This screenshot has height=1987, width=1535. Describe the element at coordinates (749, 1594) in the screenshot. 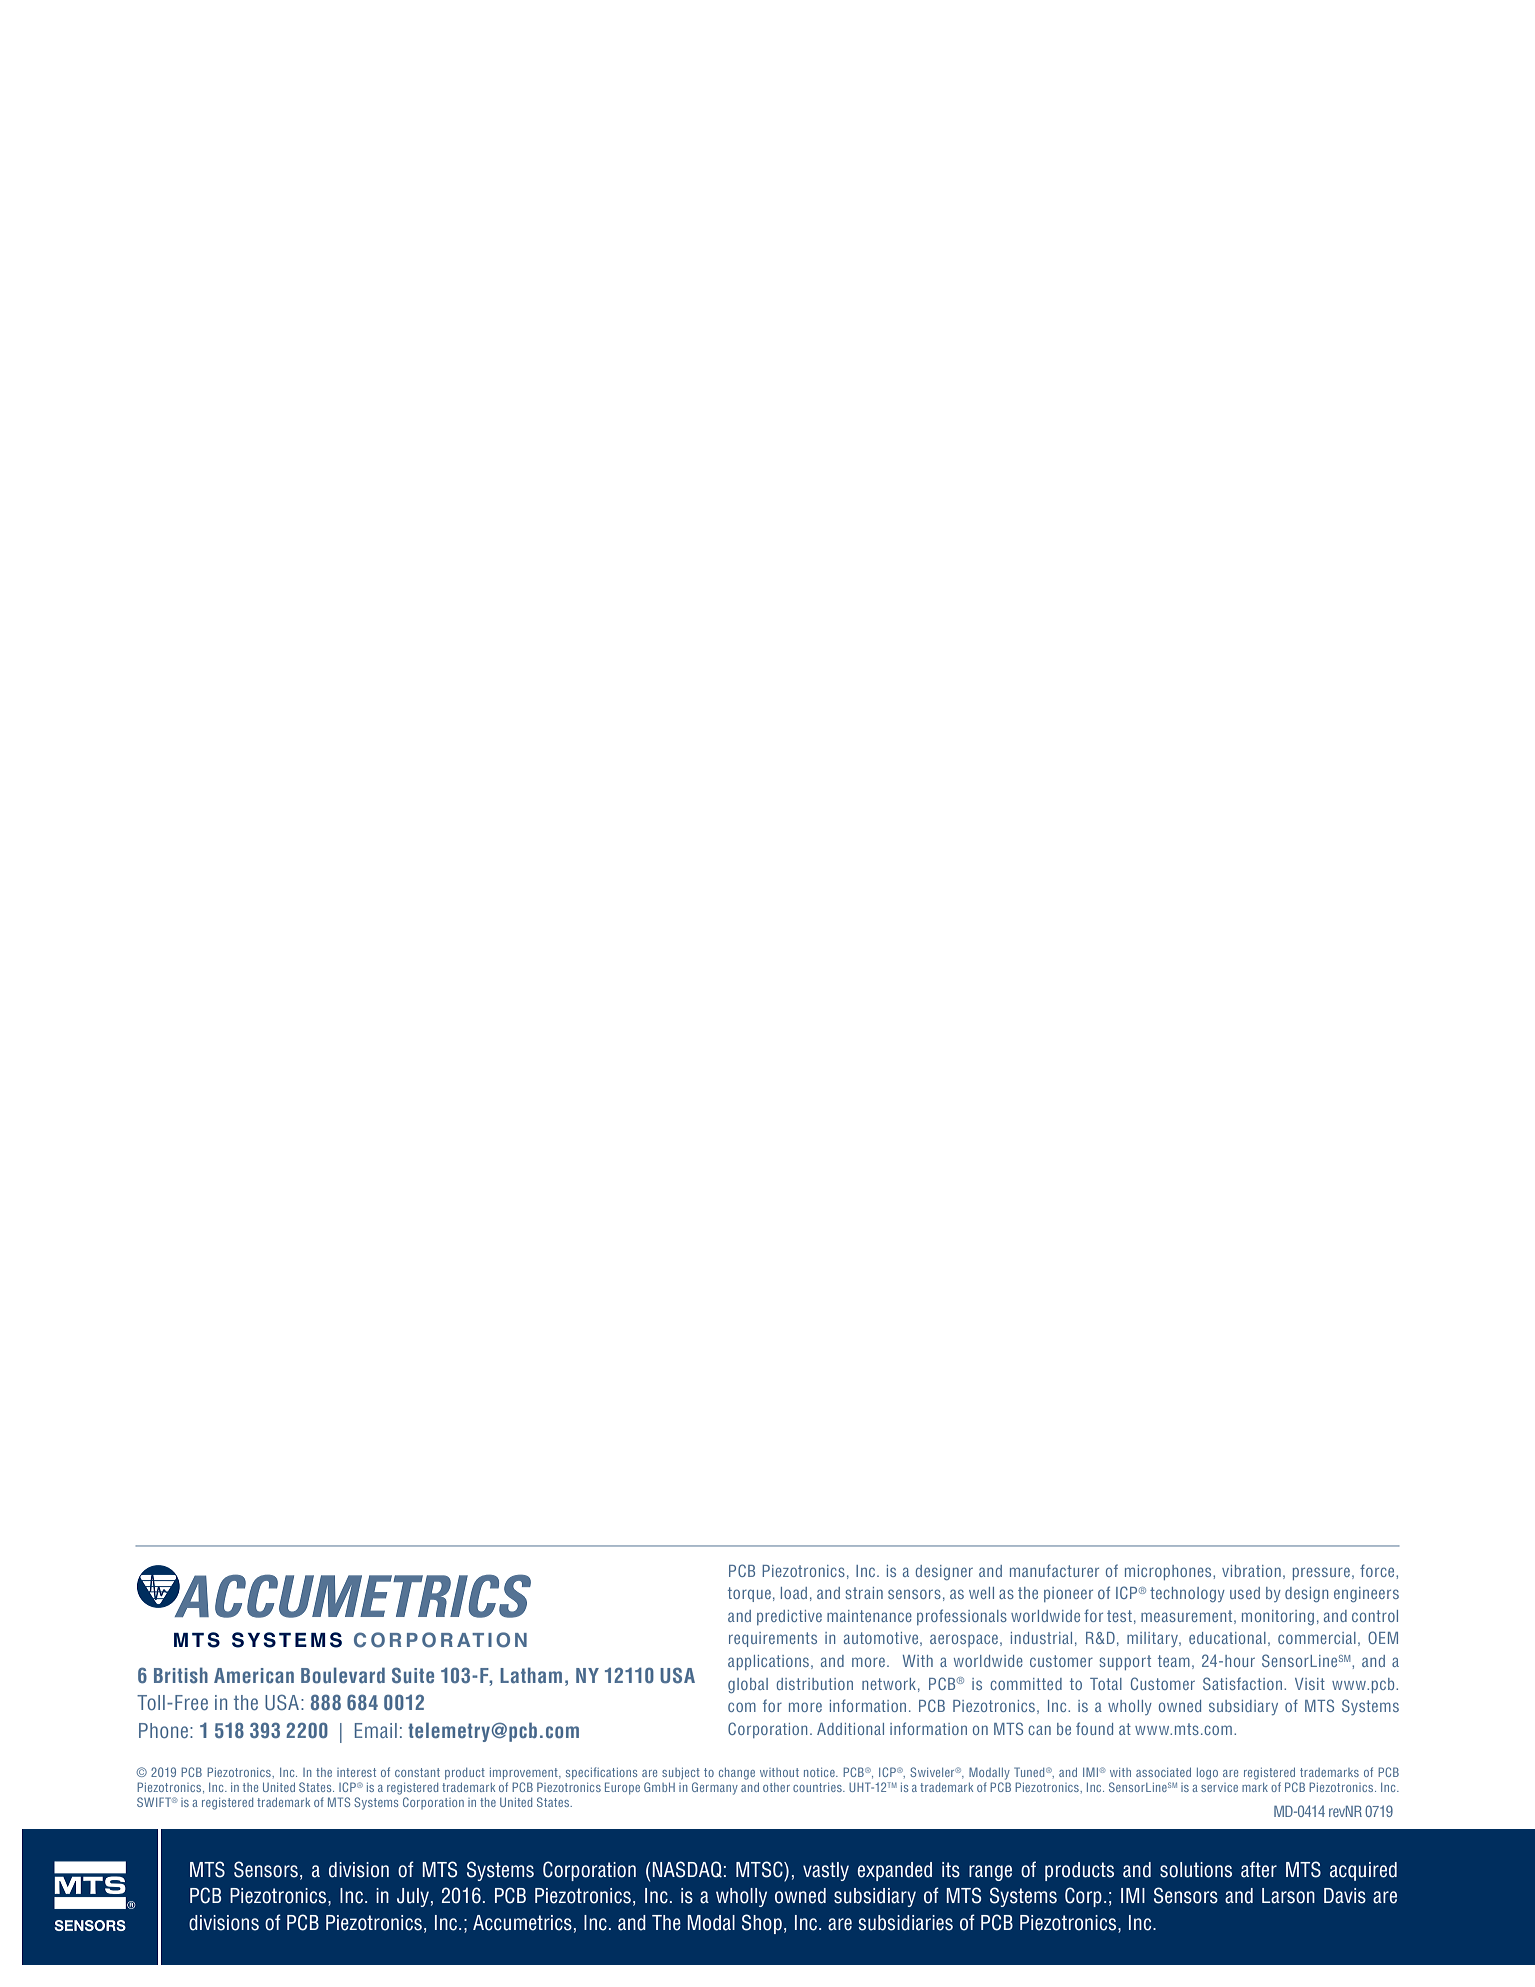

I see `torque` at that location.
